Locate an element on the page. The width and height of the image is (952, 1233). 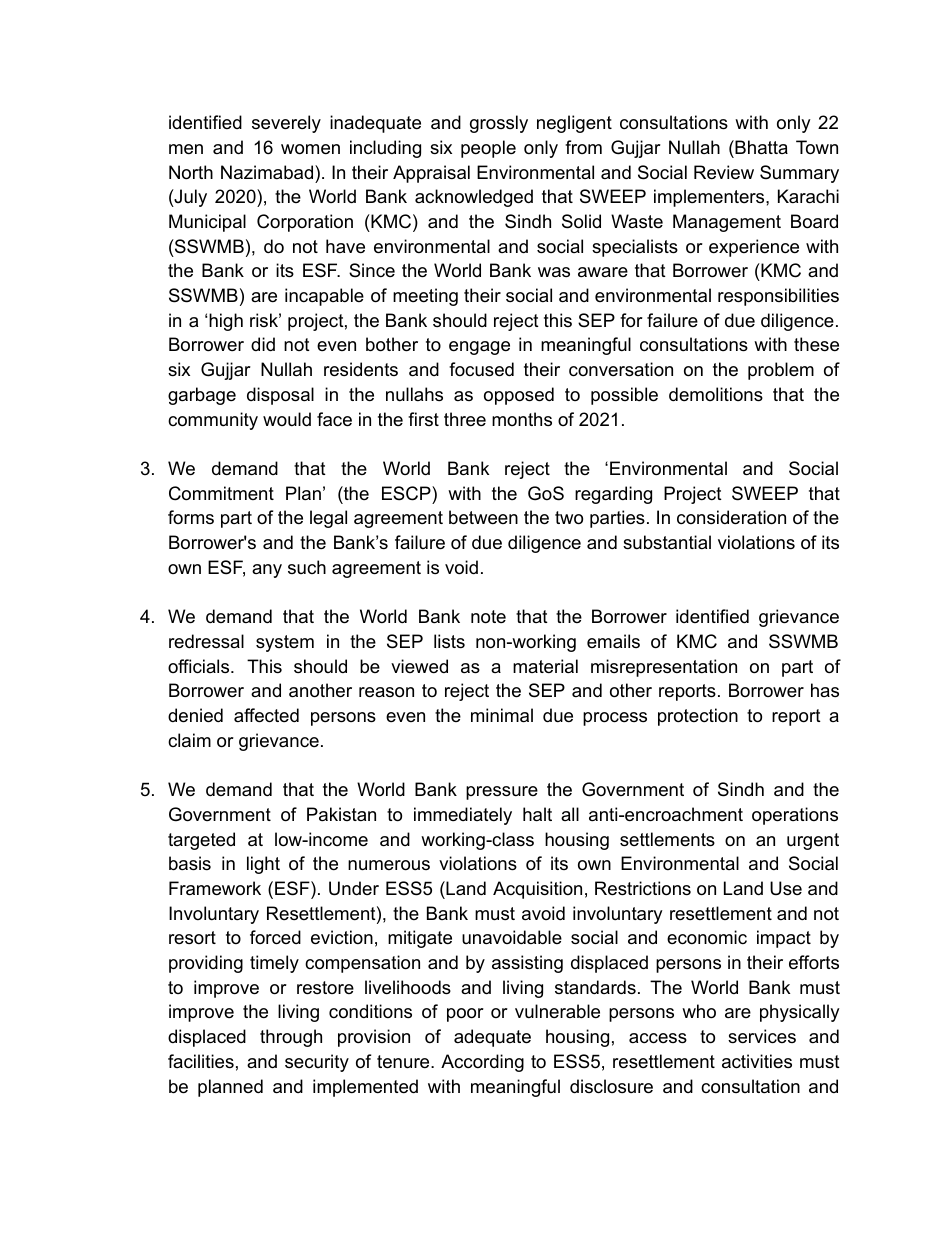
problem is located at coordinates (781, 371).
